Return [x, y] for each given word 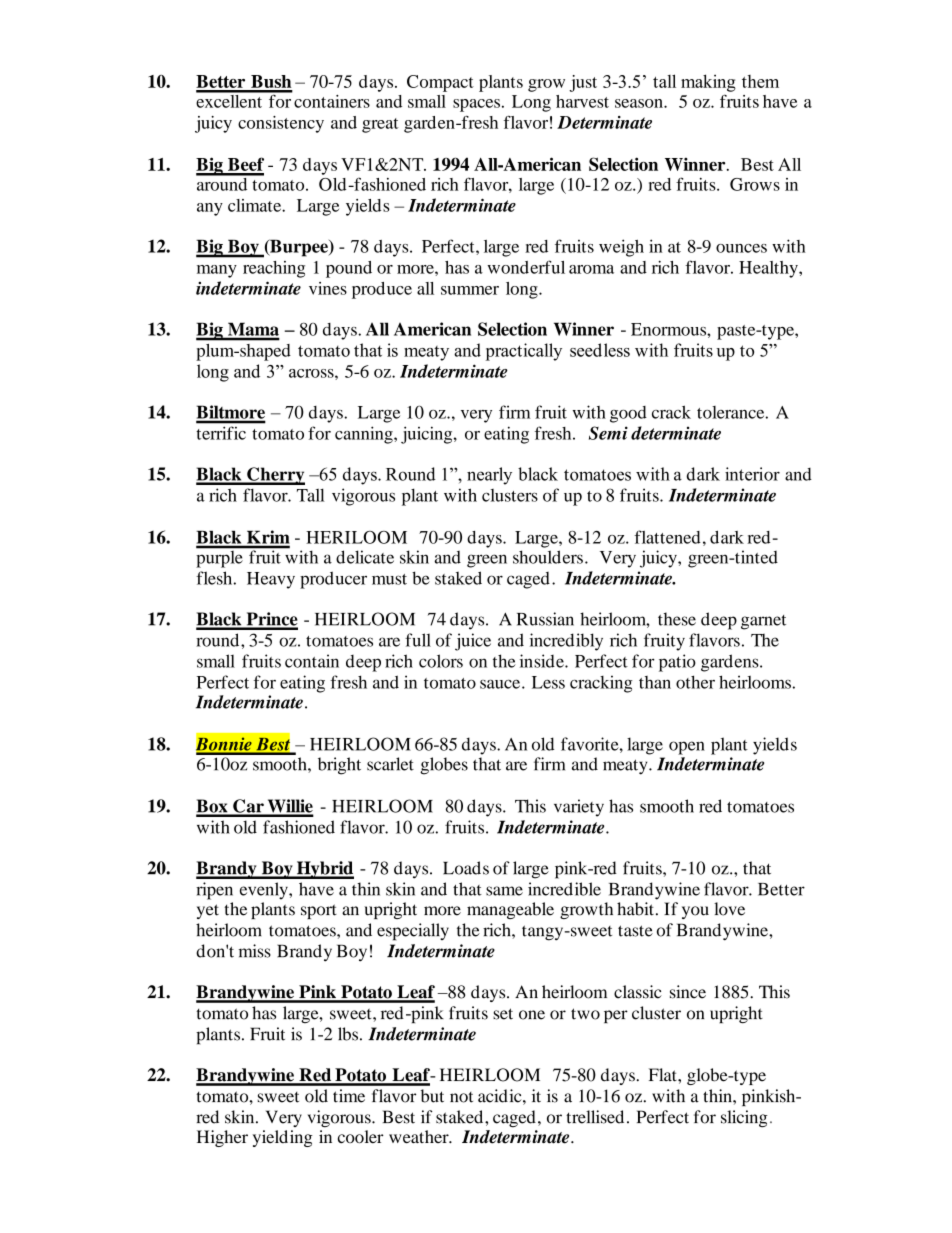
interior [752, 474]
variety [579, 808]
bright [339, 766]
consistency [281, 124]
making [708, 83]
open [687, 748]
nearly [489, 476]
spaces [476, 105]
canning [365, 435]
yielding [283, 1138]
